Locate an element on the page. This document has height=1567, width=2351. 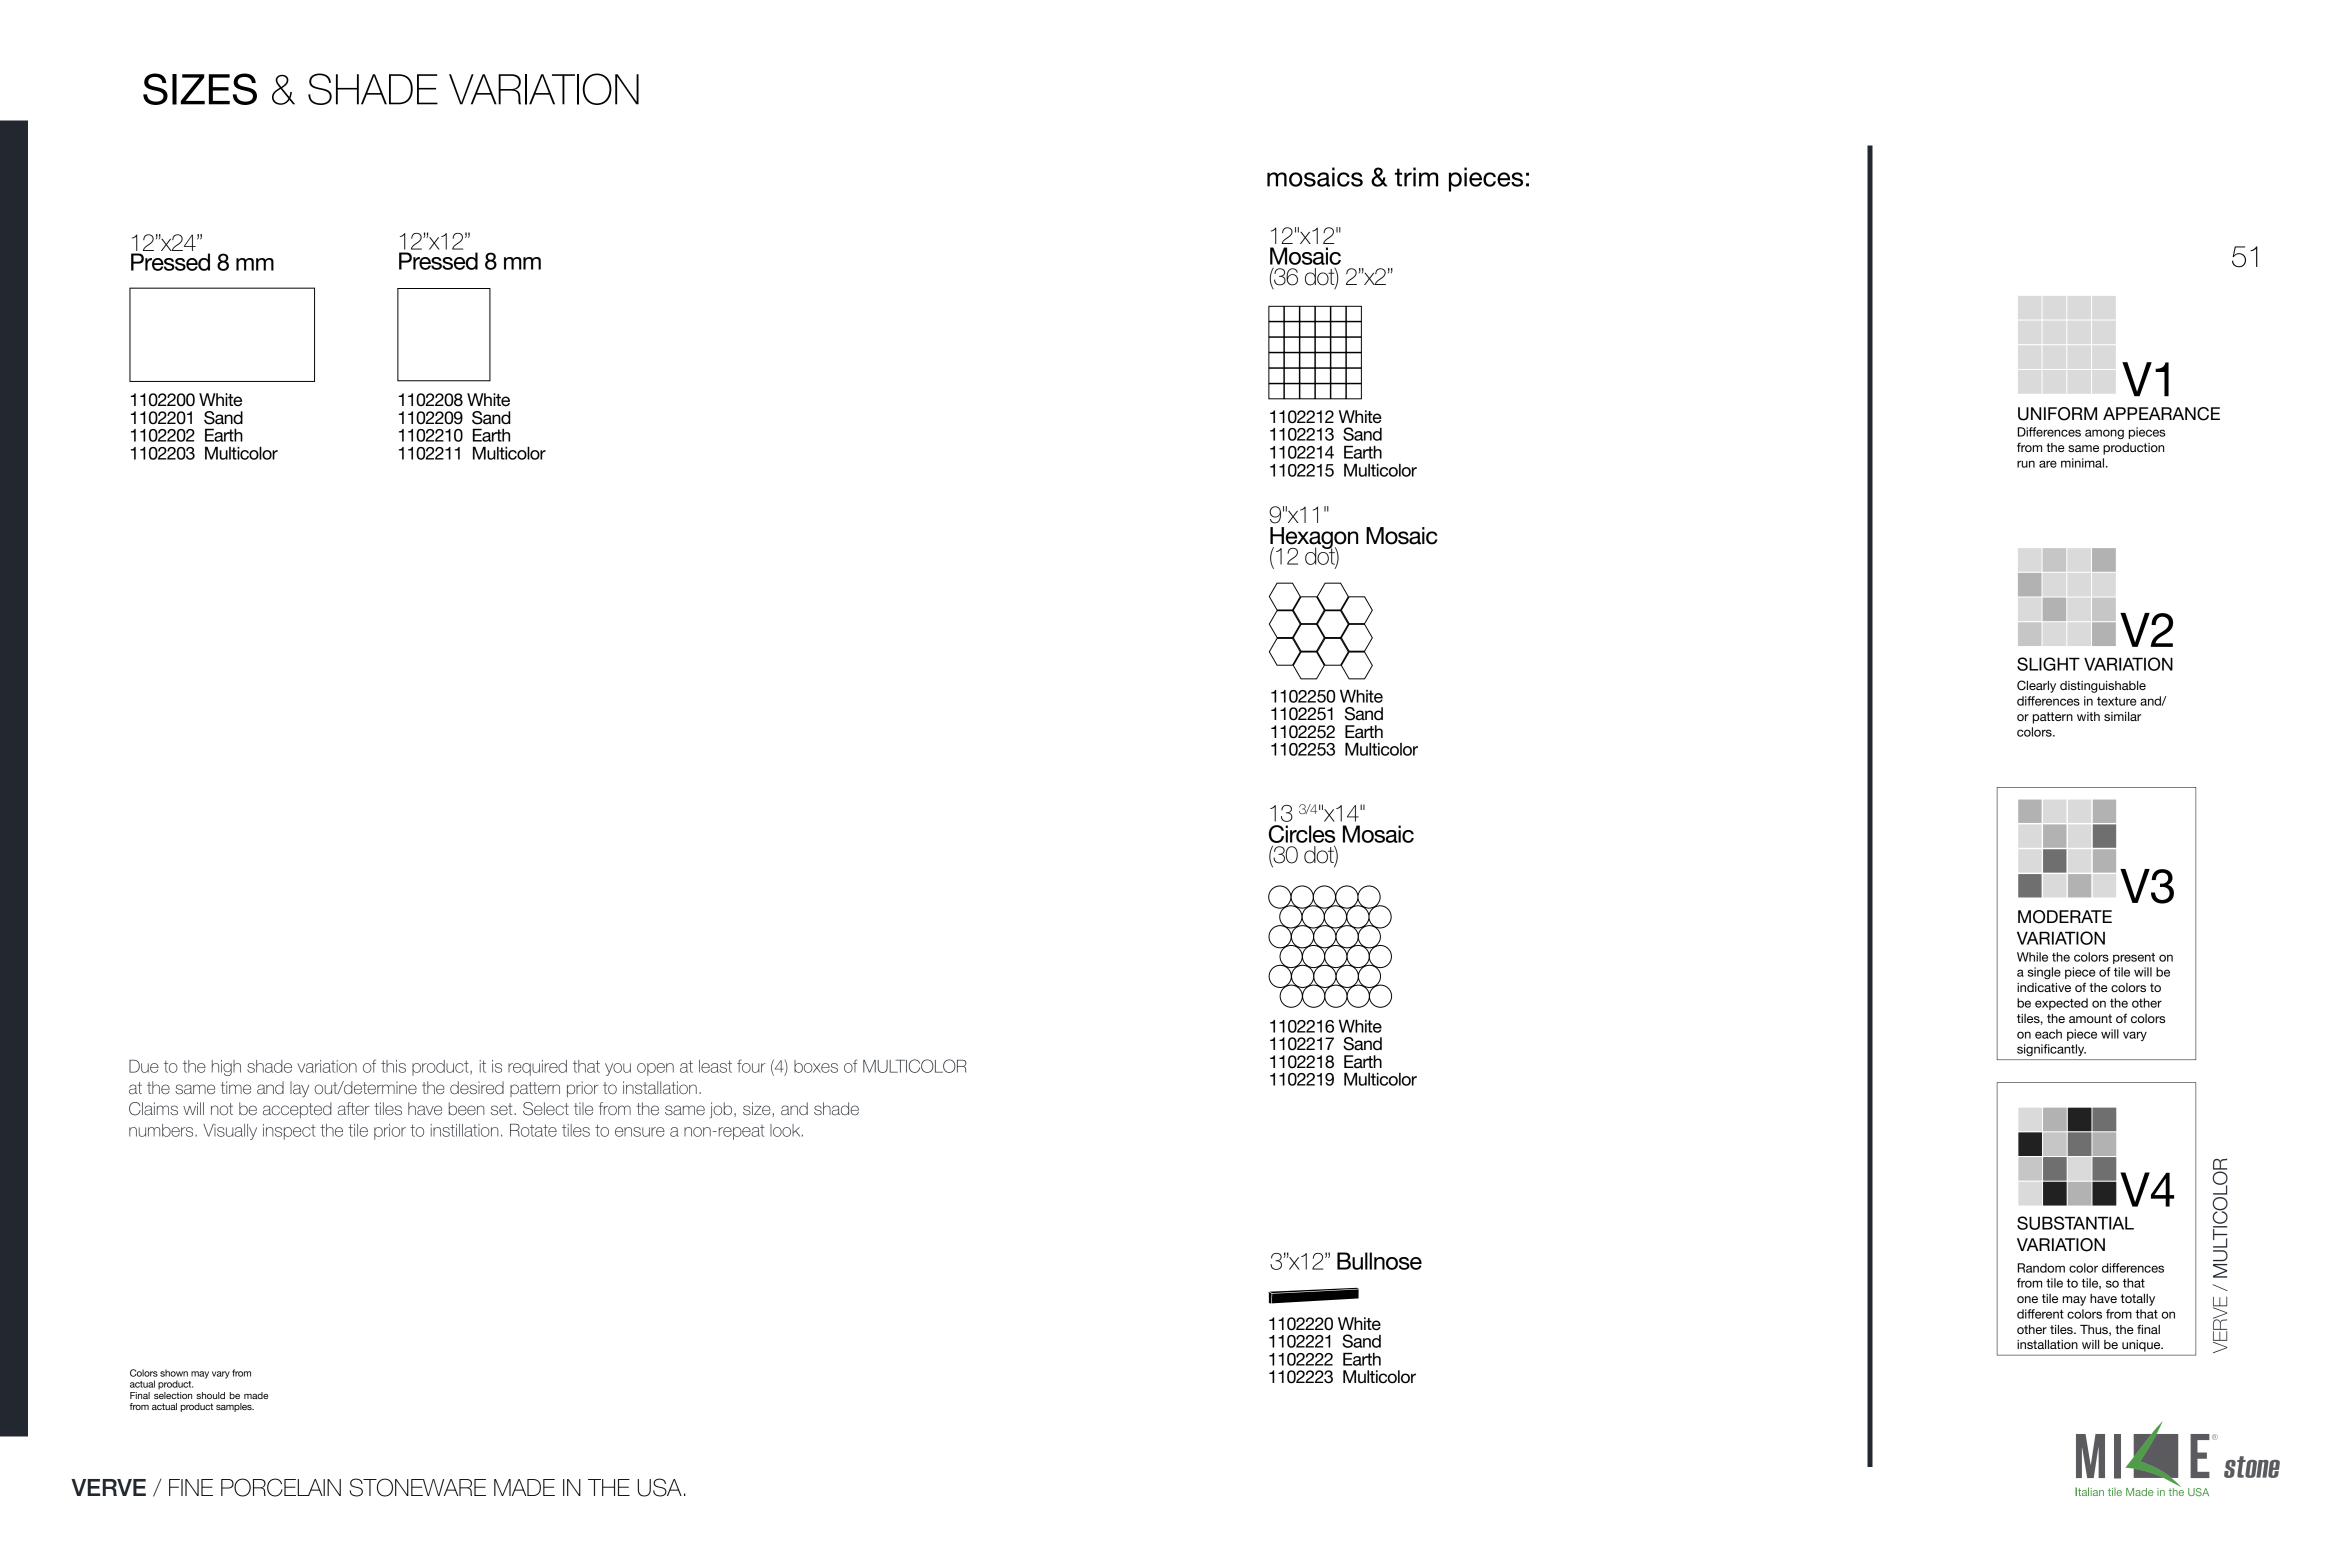
unique is located at coordinates (2142, 1346).
